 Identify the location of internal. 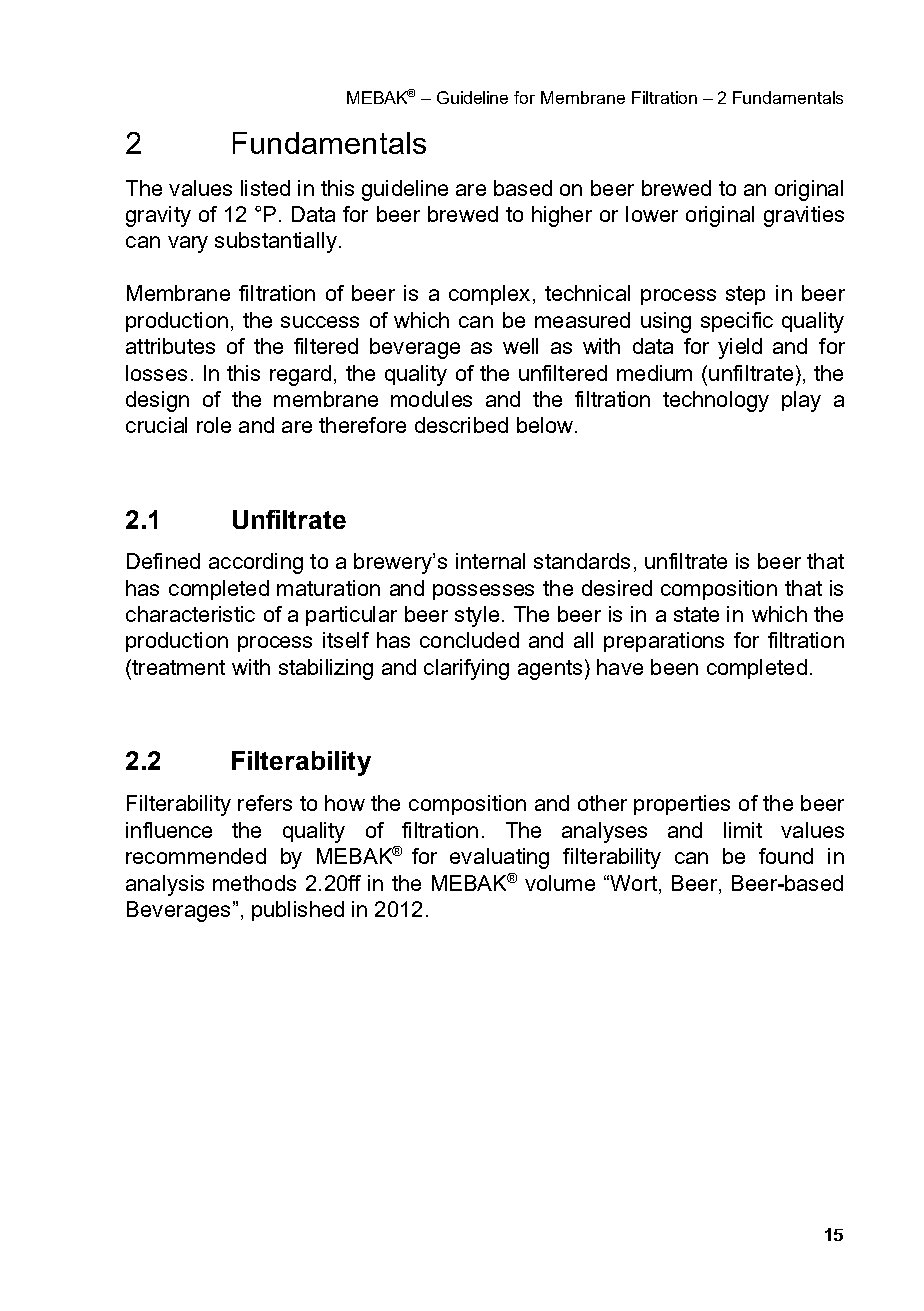
(490, 561).
